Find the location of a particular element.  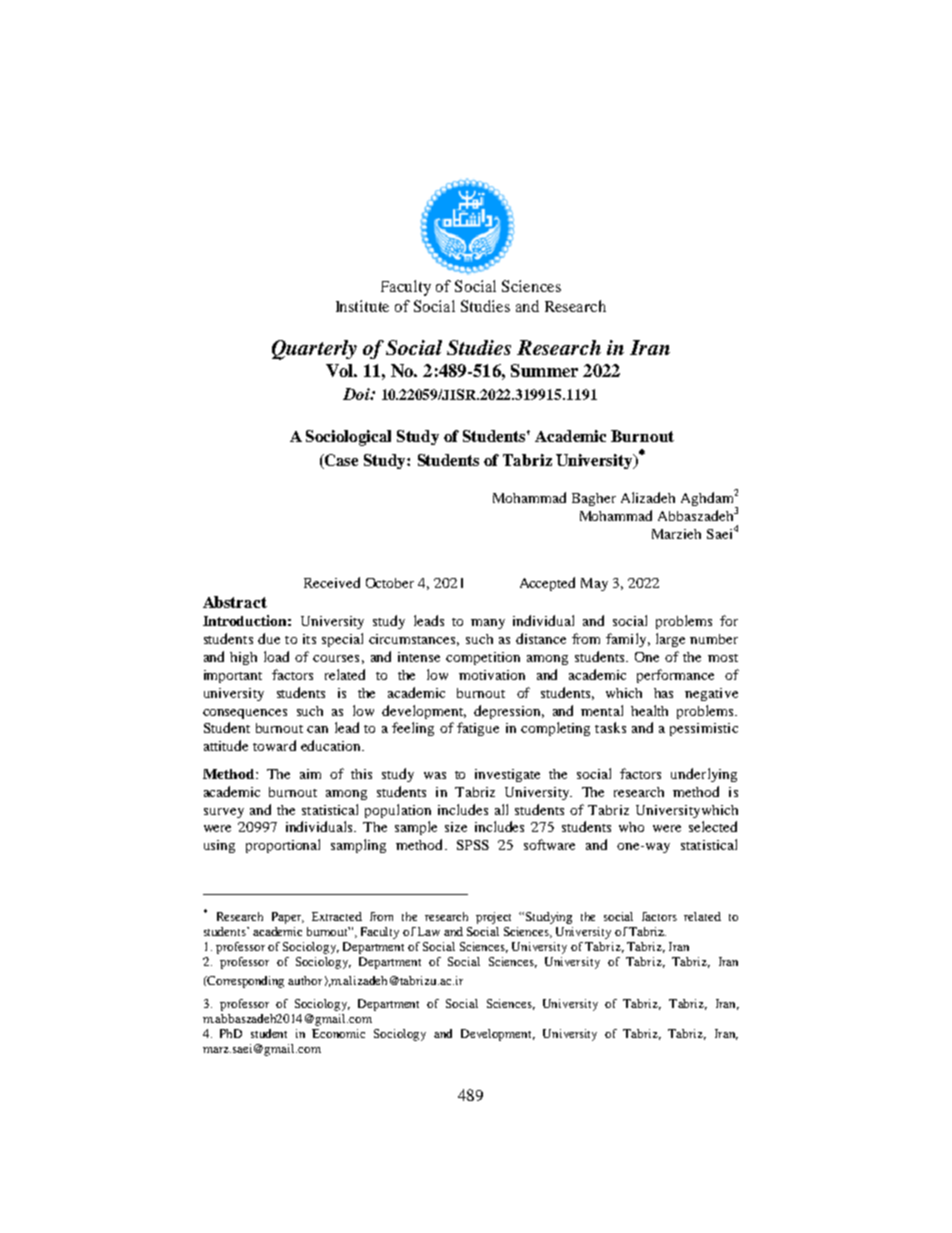

Summer is located at coordinates (544, 370).
